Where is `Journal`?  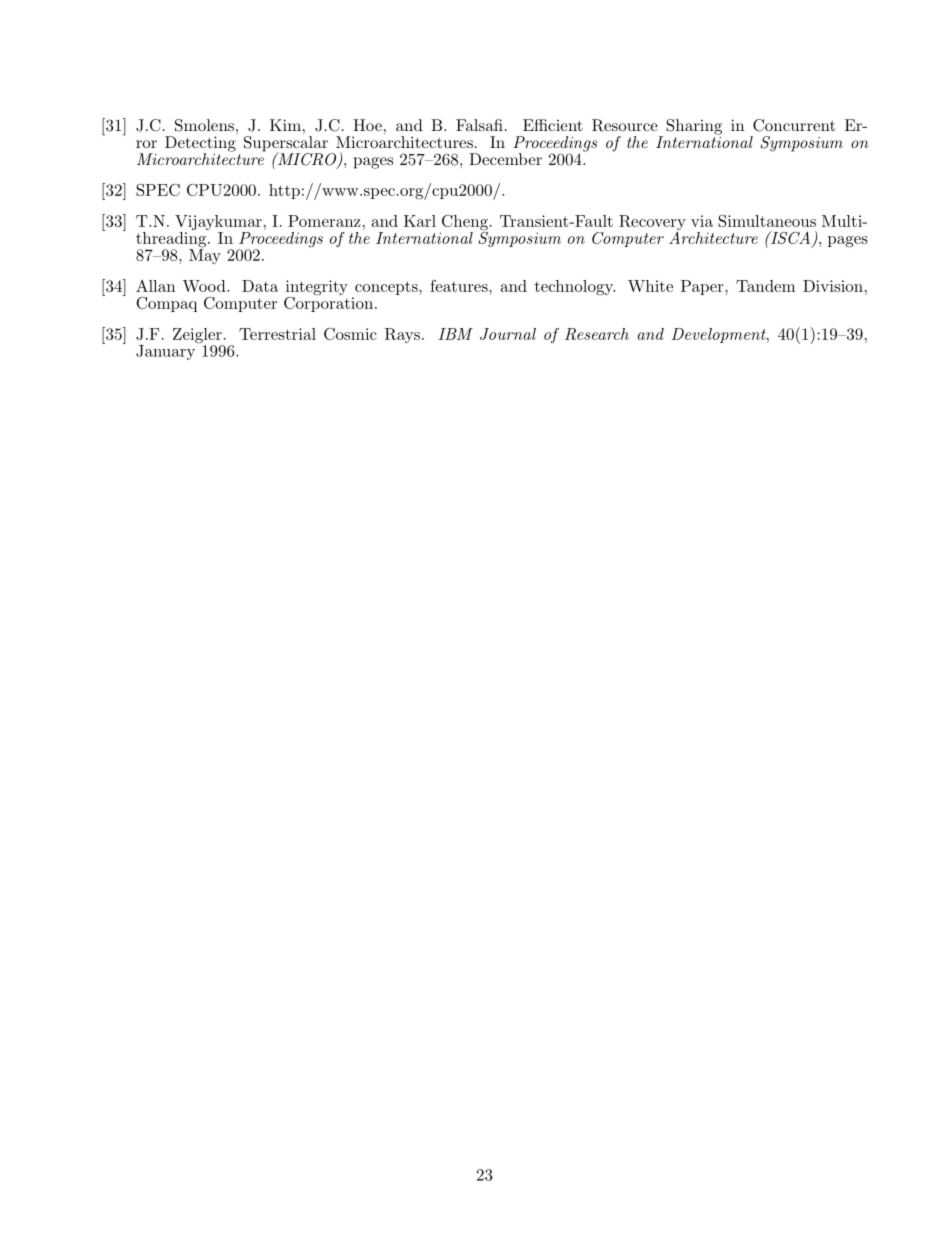 Journal is located at coordinates (508, 334).
